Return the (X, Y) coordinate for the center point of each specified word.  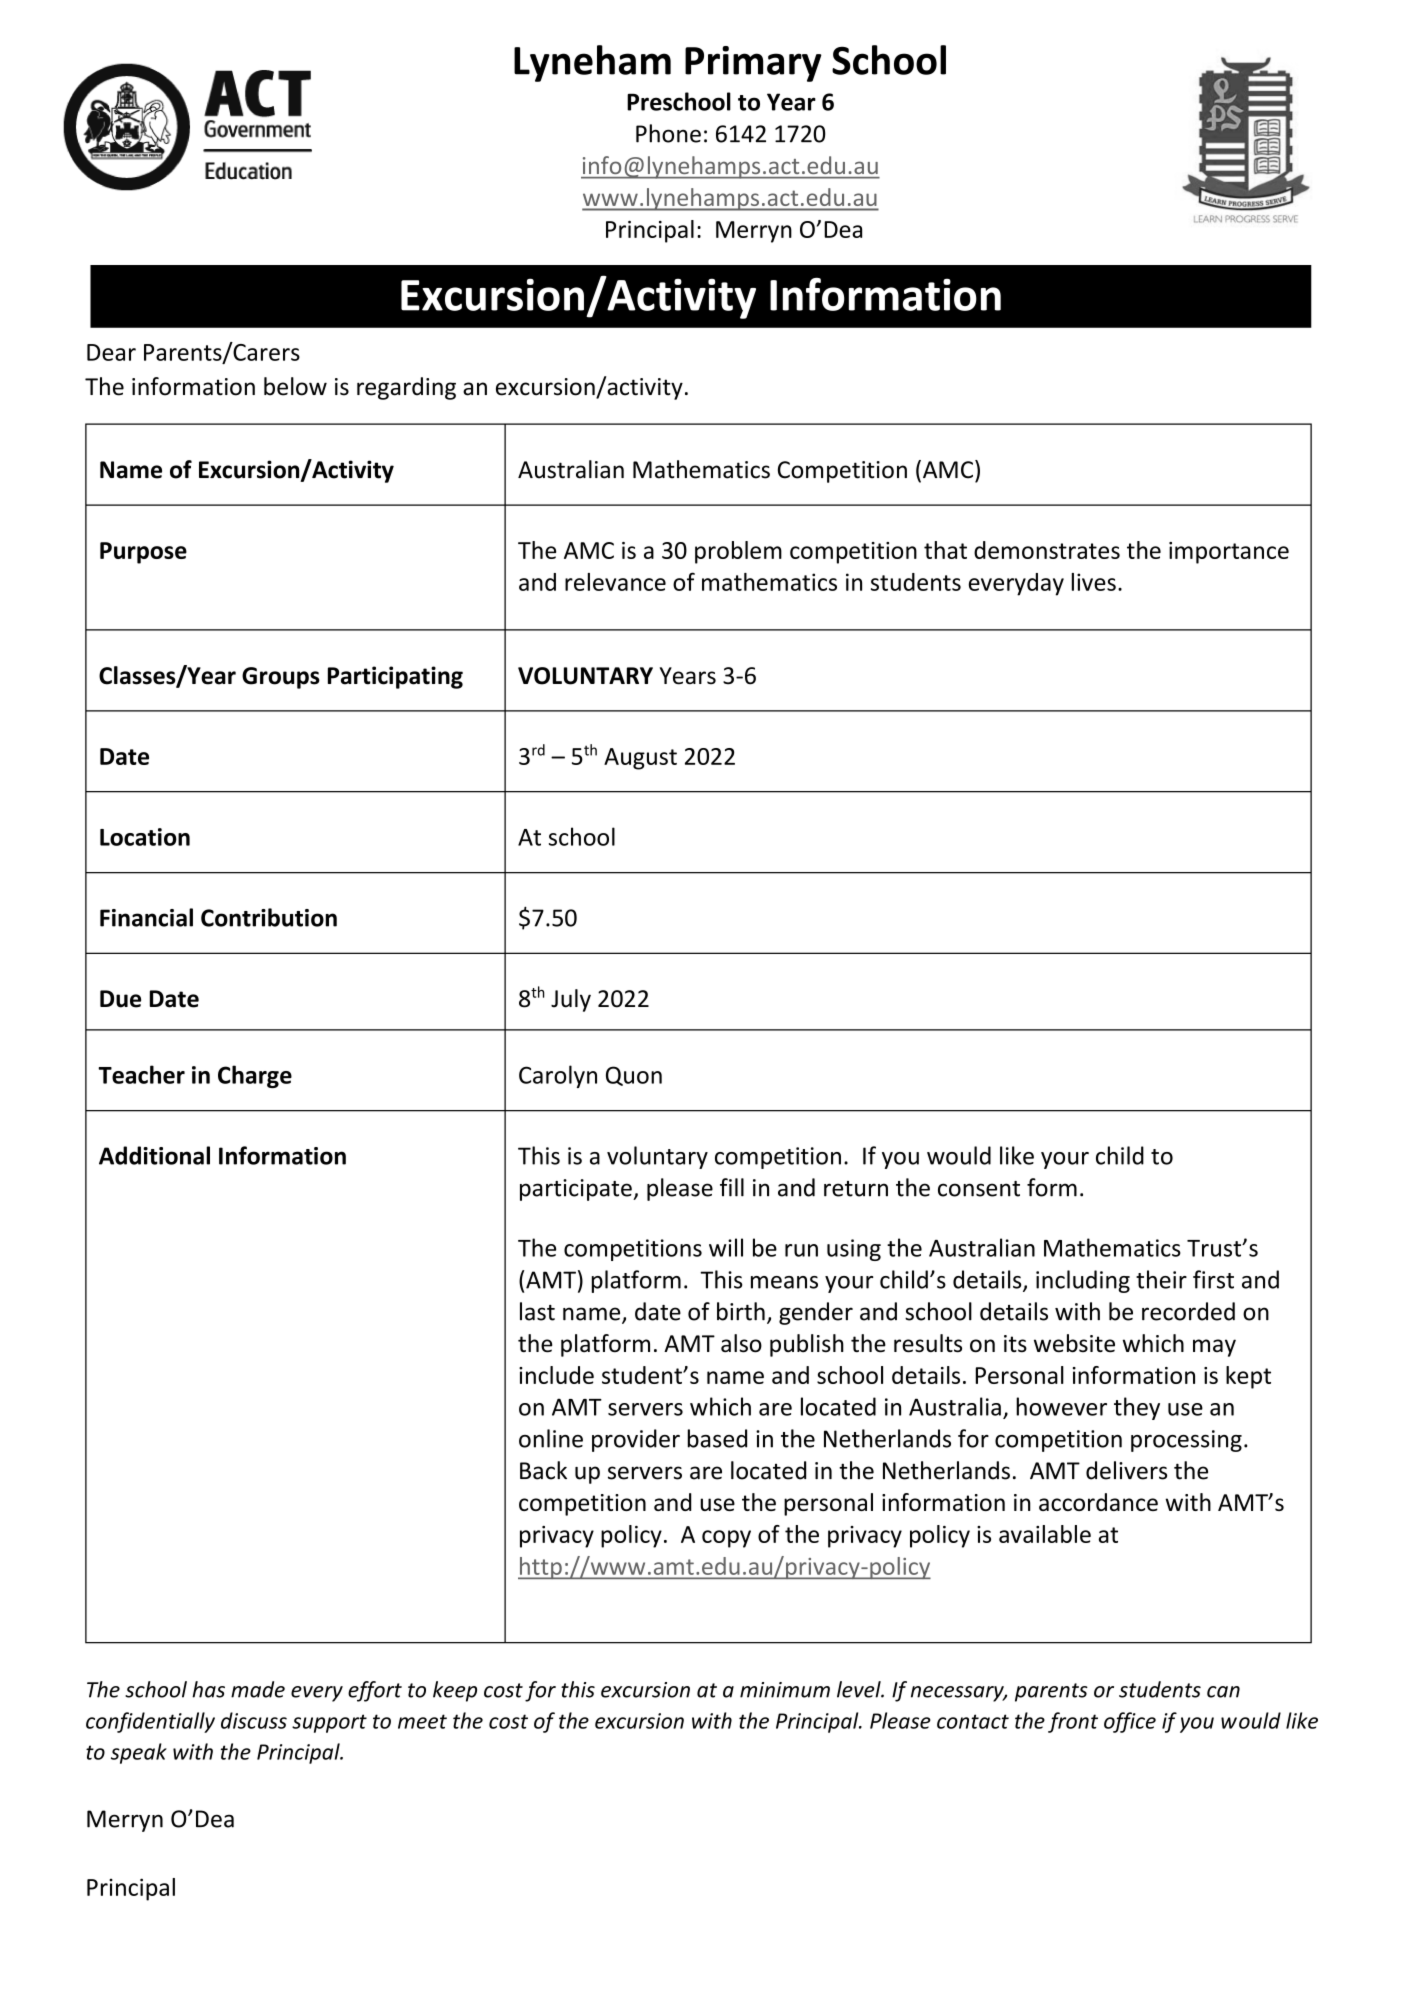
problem (738, 552)
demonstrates (1047, 550)
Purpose (143, 553)
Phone (668, 133)
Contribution (269, 917)
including (1083, 1281)
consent (979, 1189)
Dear (111, 352)
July (571, 1000)
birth (741, 1311)
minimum (785, 1690)
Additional (154, 1155)
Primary (753, 64)
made (258, 1689)
